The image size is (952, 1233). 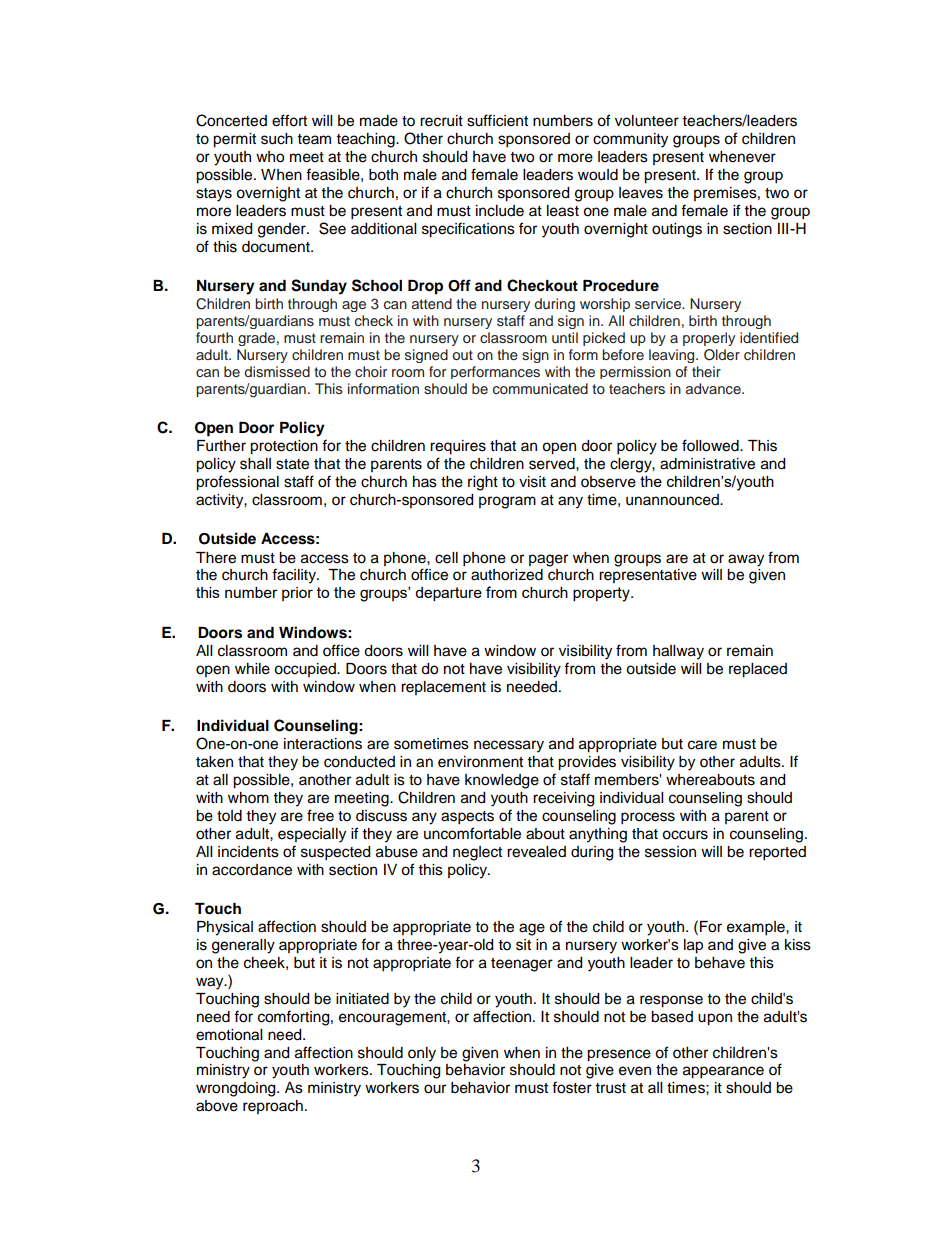 I want to click on reproach, so click(x=273, y=1107).
